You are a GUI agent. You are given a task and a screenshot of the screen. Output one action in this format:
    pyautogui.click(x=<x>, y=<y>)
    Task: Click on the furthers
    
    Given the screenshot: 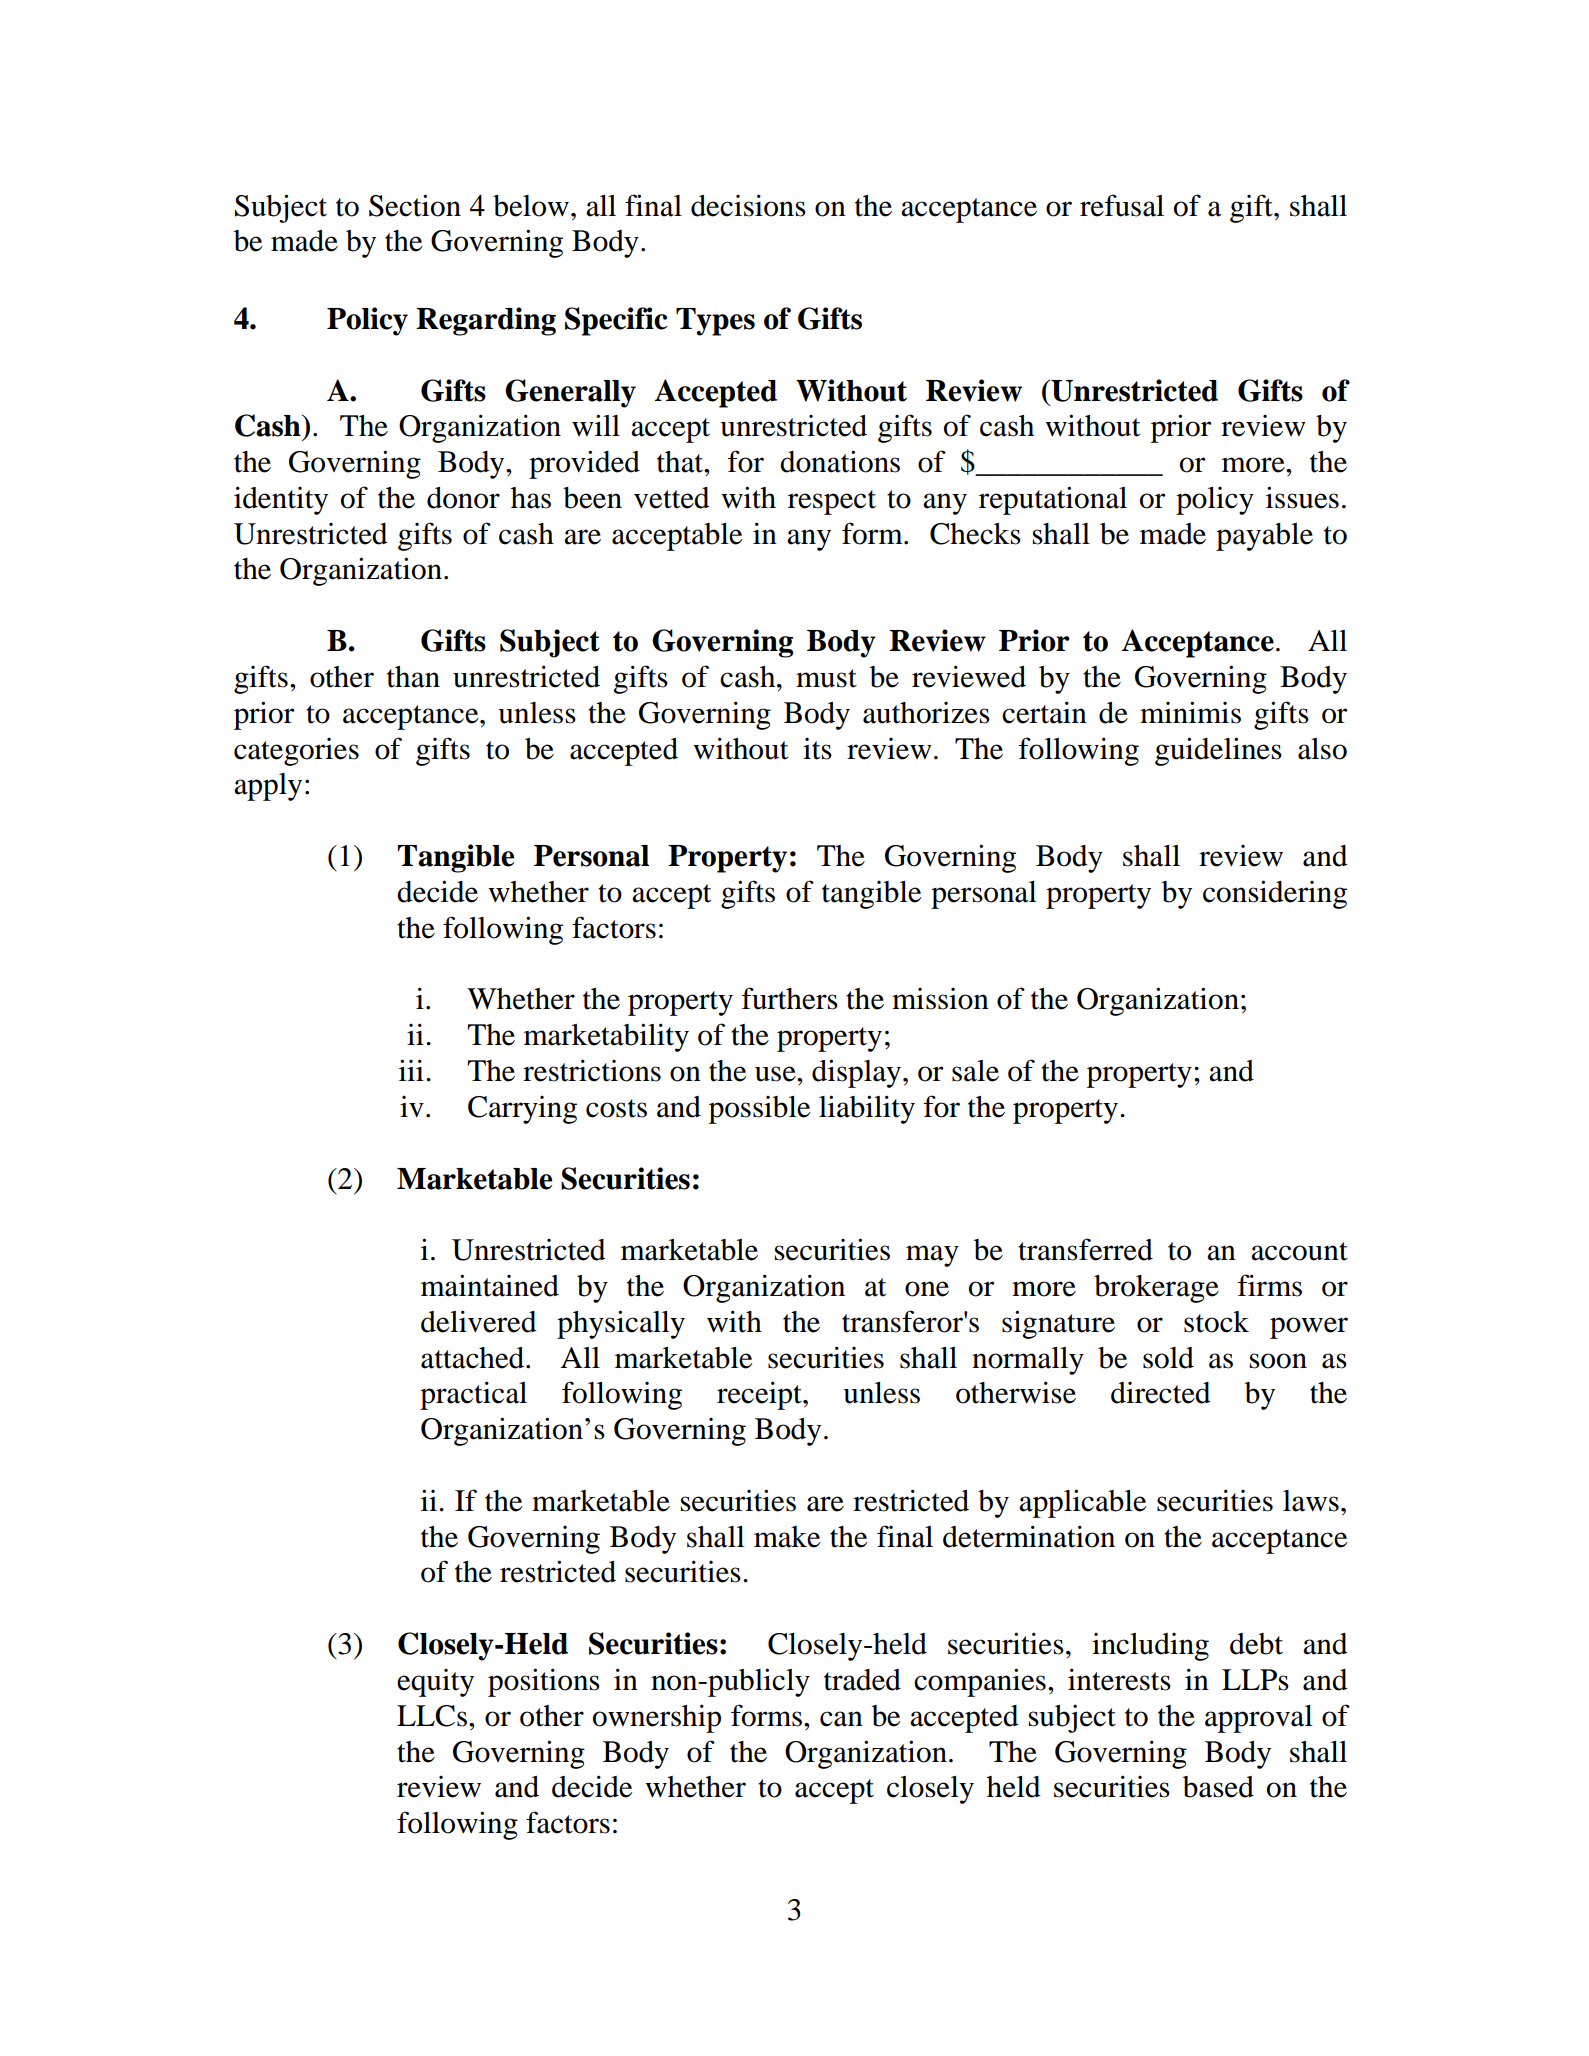 What is the action you would take?
    pyautogui.click(x=790, y=998)
